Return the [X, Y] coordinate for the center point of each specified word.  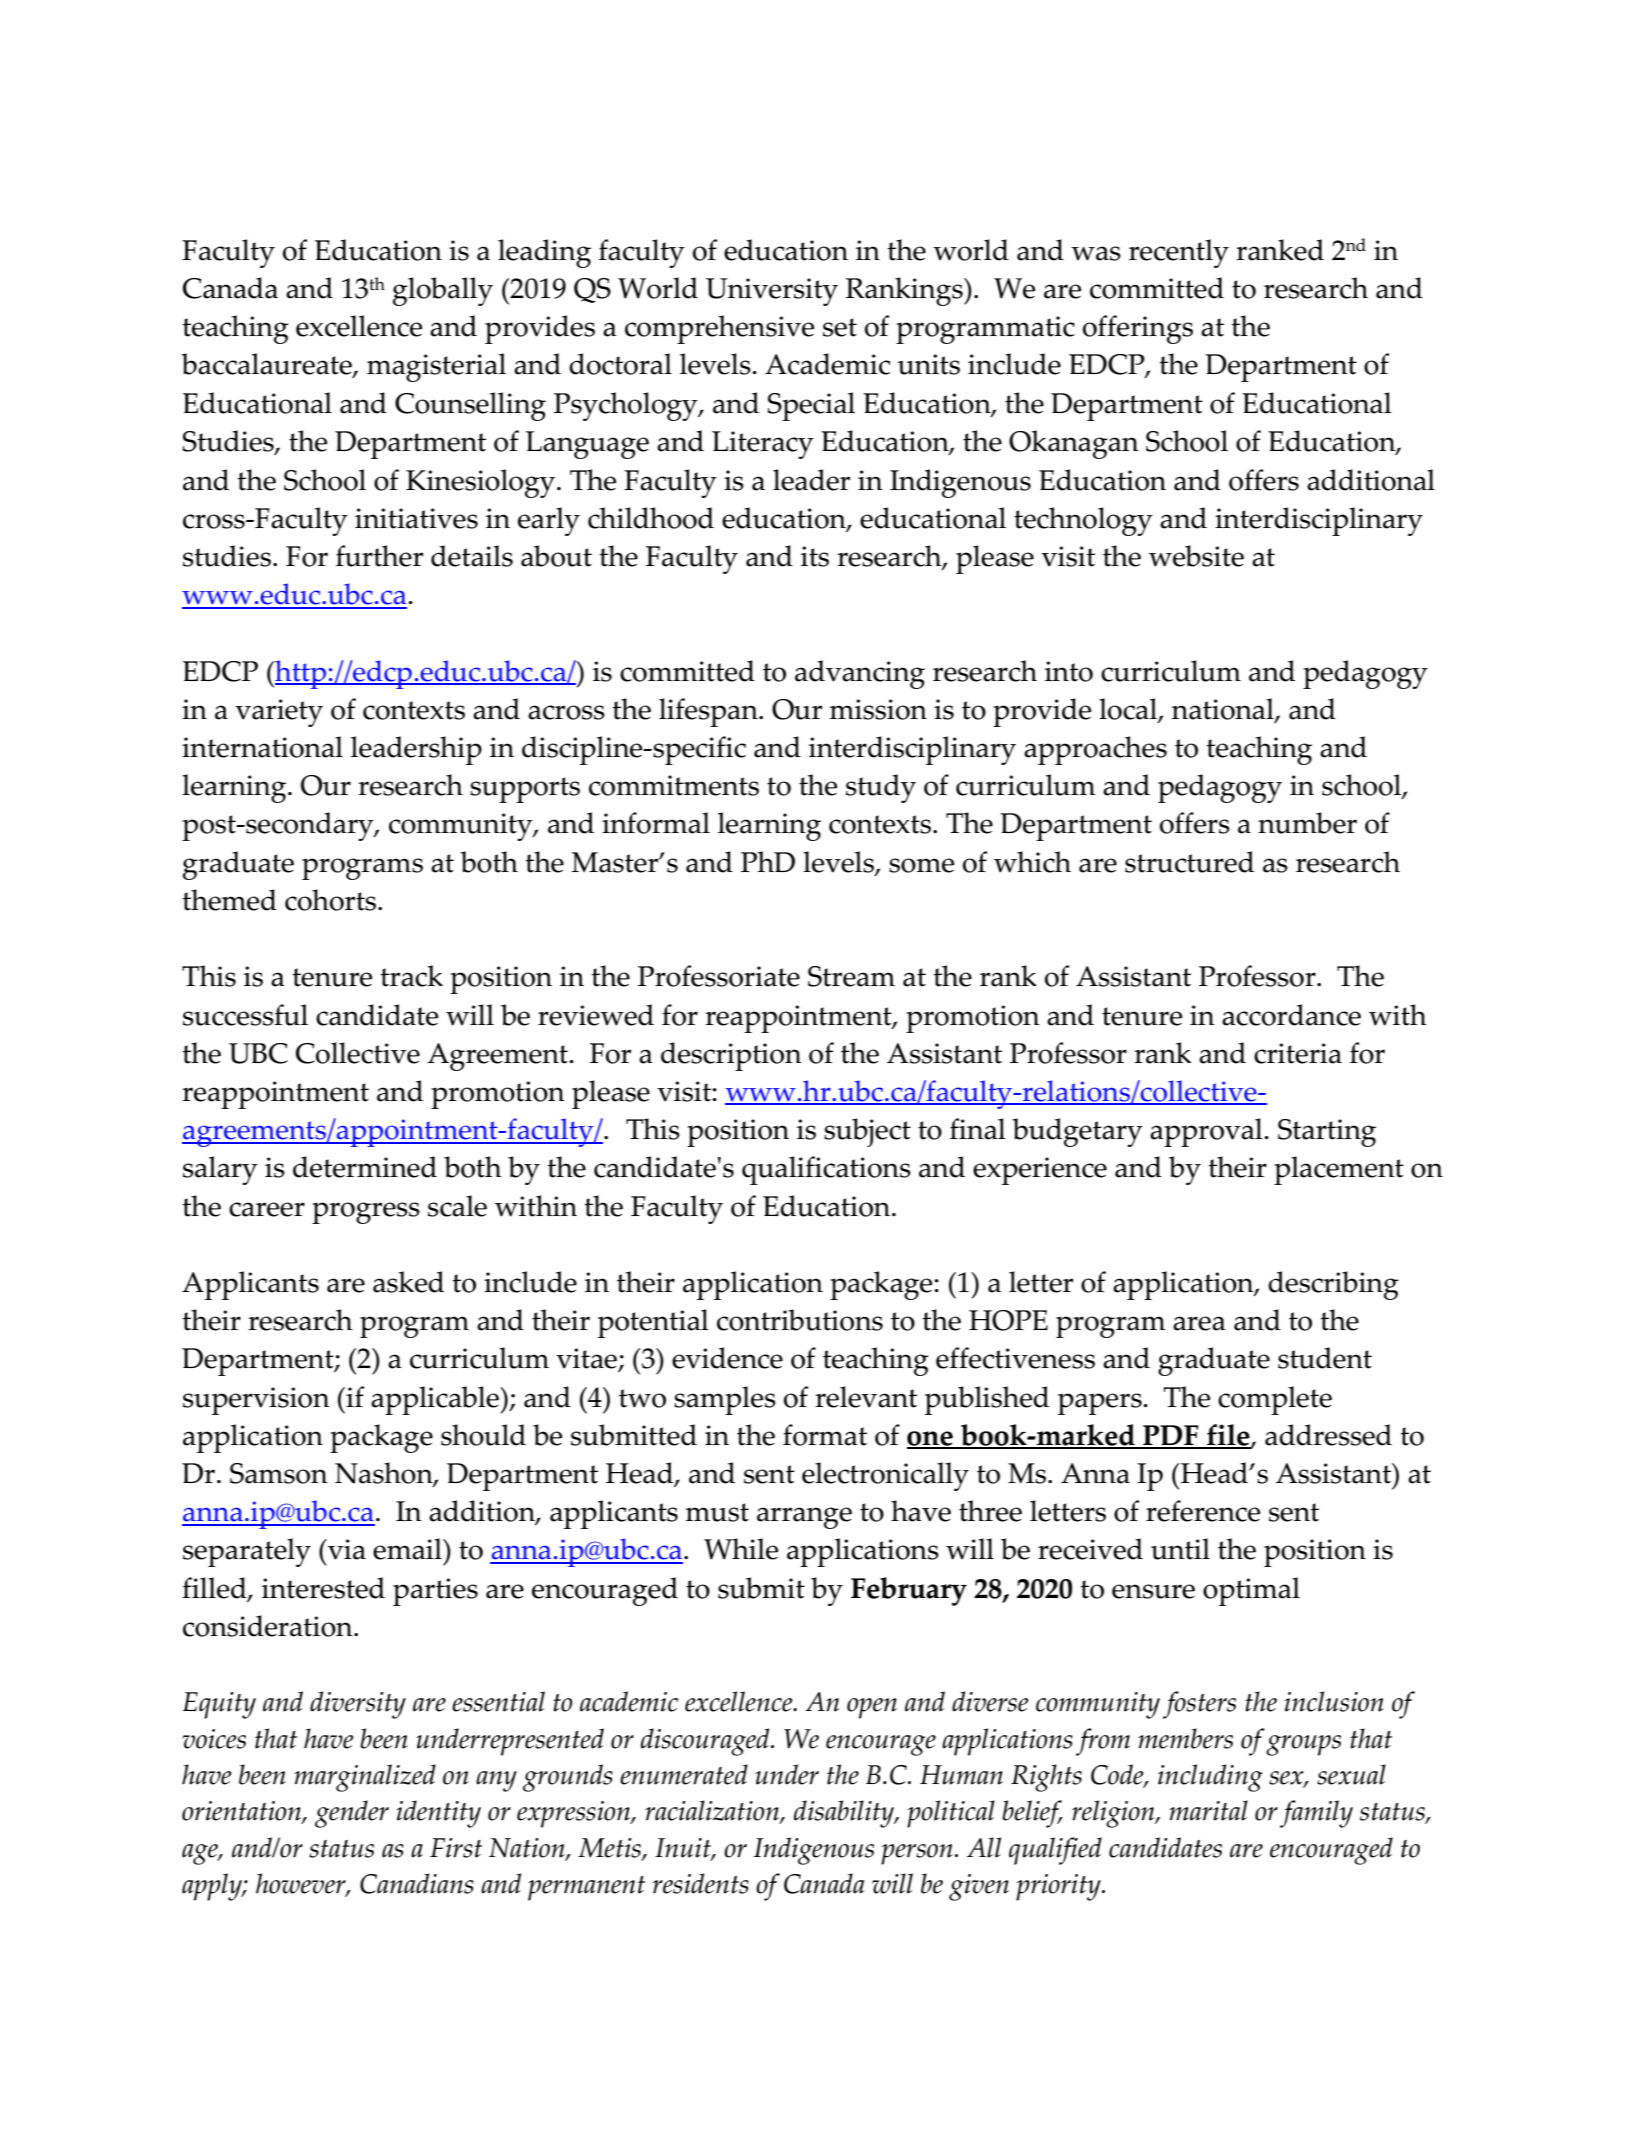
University [772, 292]
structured [1189, 862]
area [1199, 1323]
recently [1179, 253]
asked [408, 1282]
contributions [800, 1320]
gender [352, 1814]
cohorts [332, 900]
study [881, 788]
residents [701, 1883]
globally [443, 291]
